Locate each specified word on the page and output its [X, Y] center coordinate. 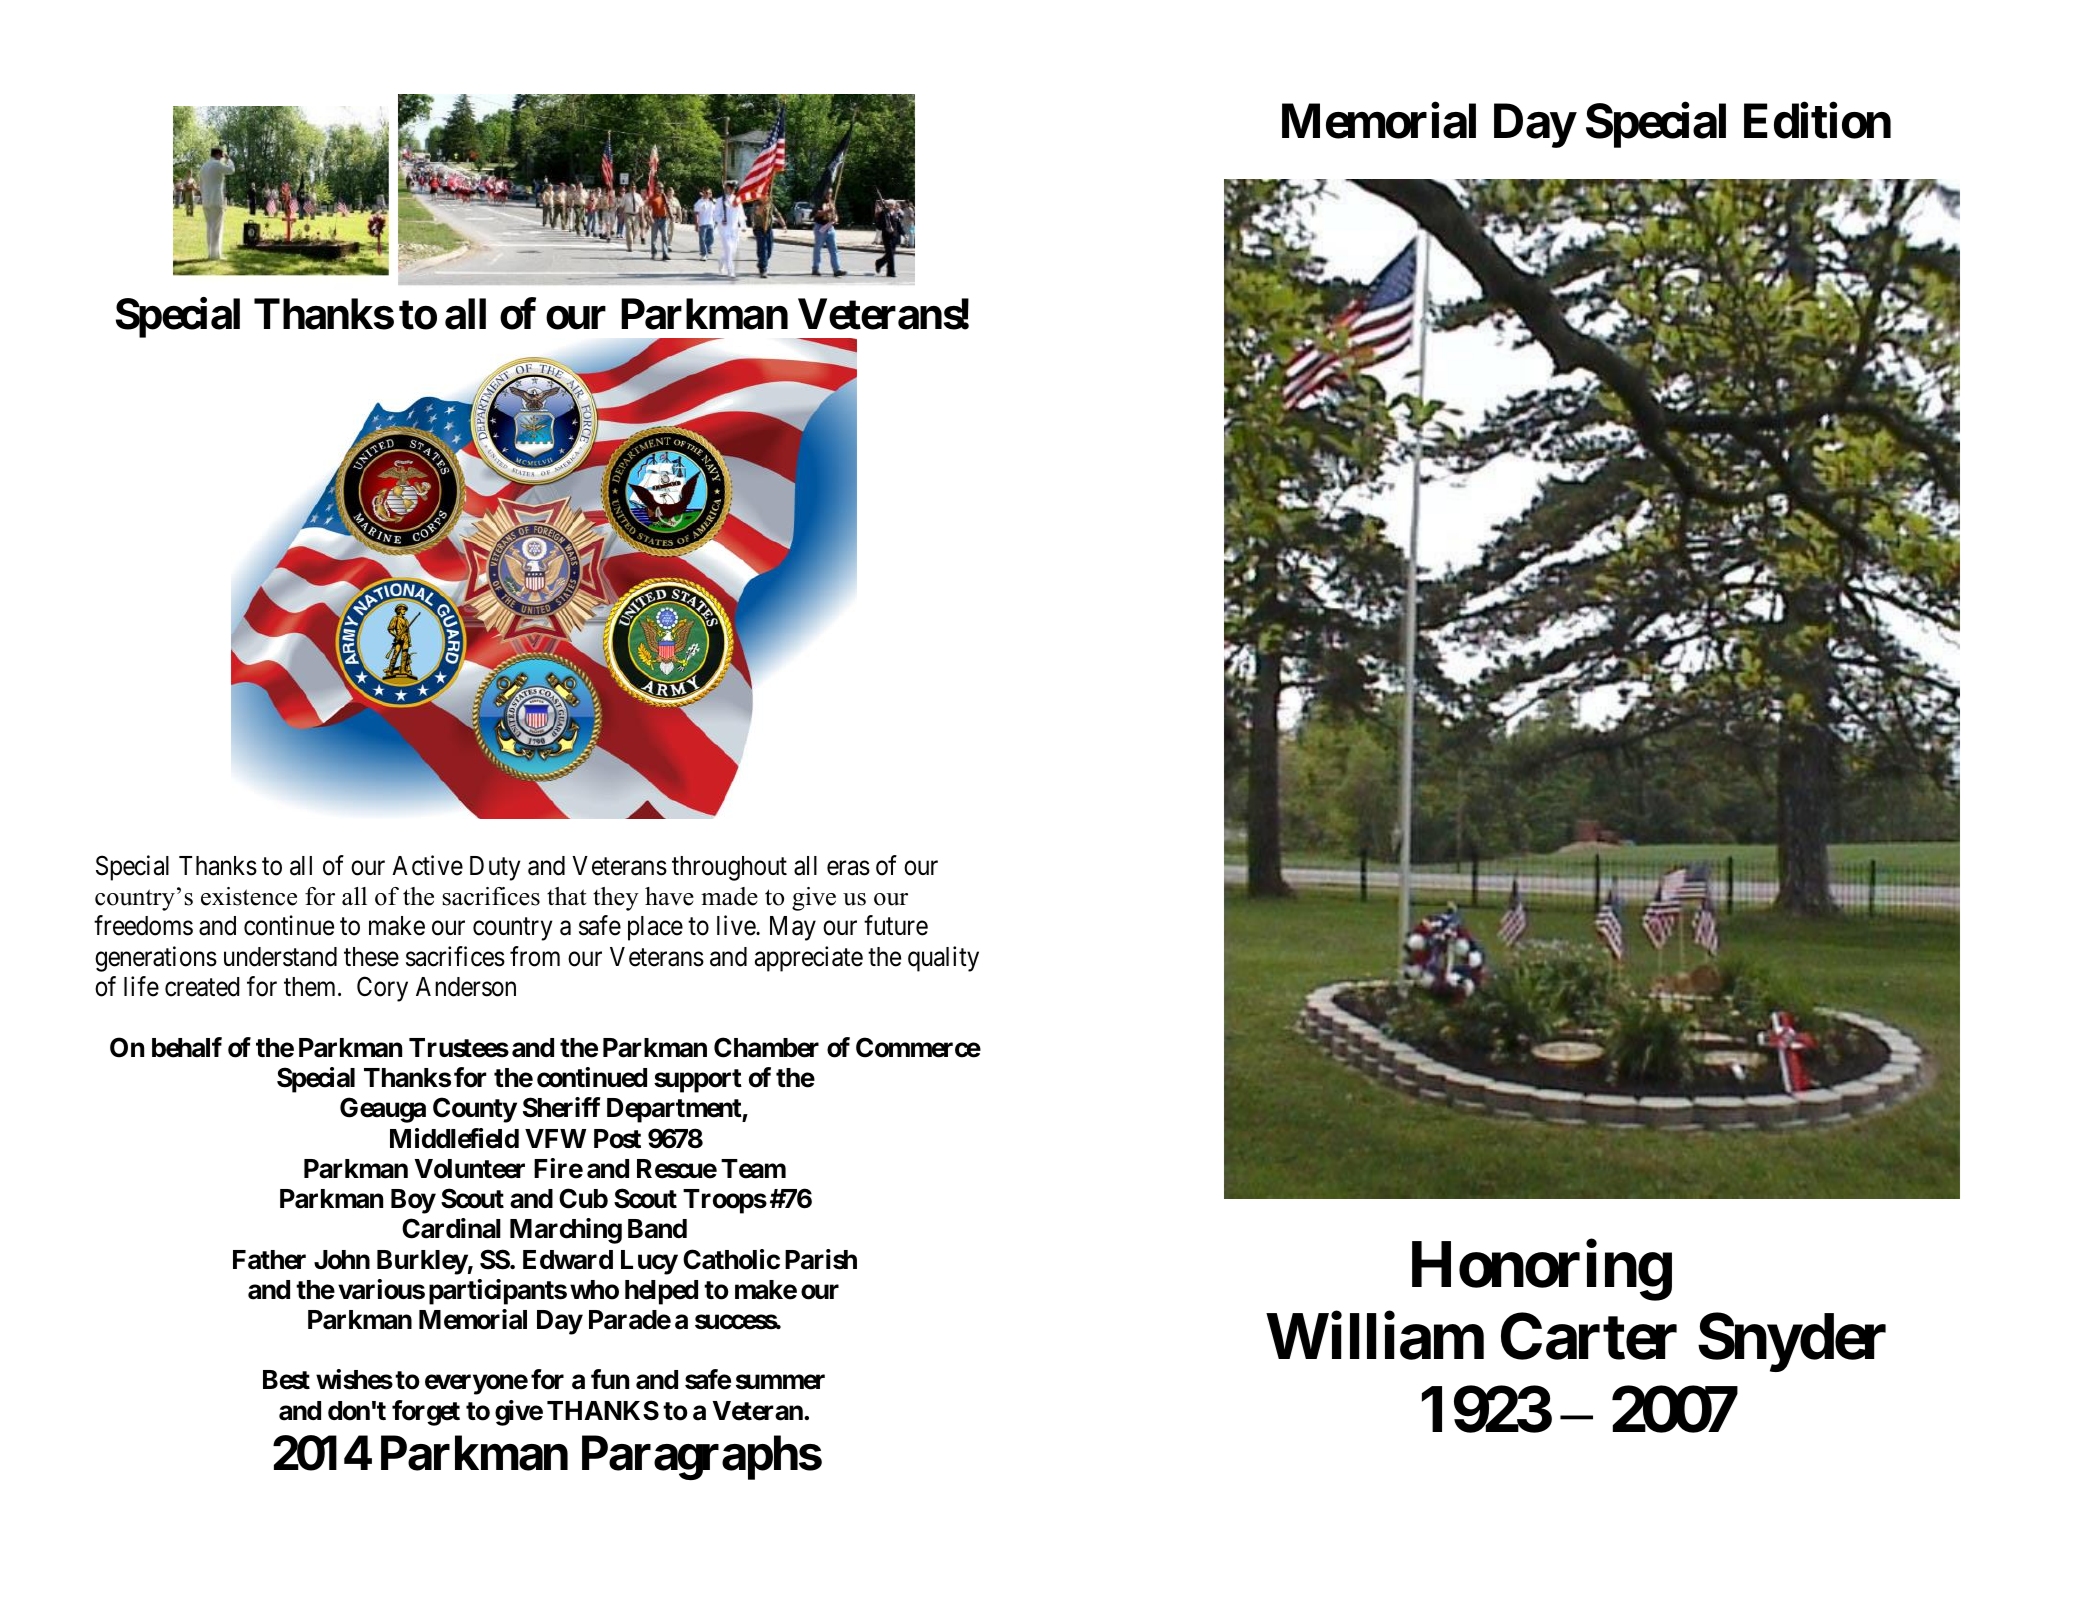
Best [286, 1380]
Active [427, 865]
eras [848, 868]
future [896, 926]
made [729, 896]
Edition [1817, 121]
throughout [729, 868]
